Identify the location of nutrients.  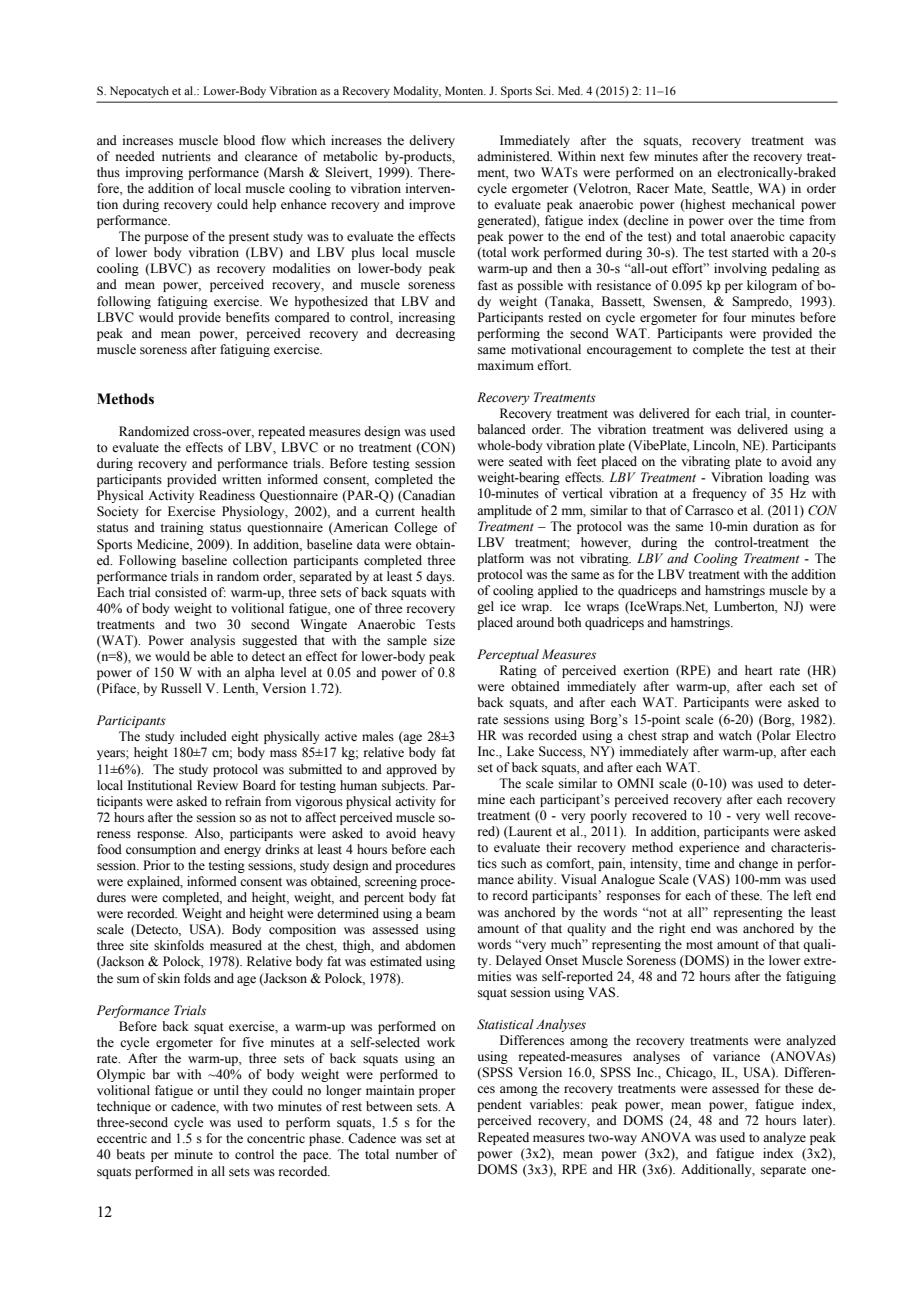
(186, 156).
